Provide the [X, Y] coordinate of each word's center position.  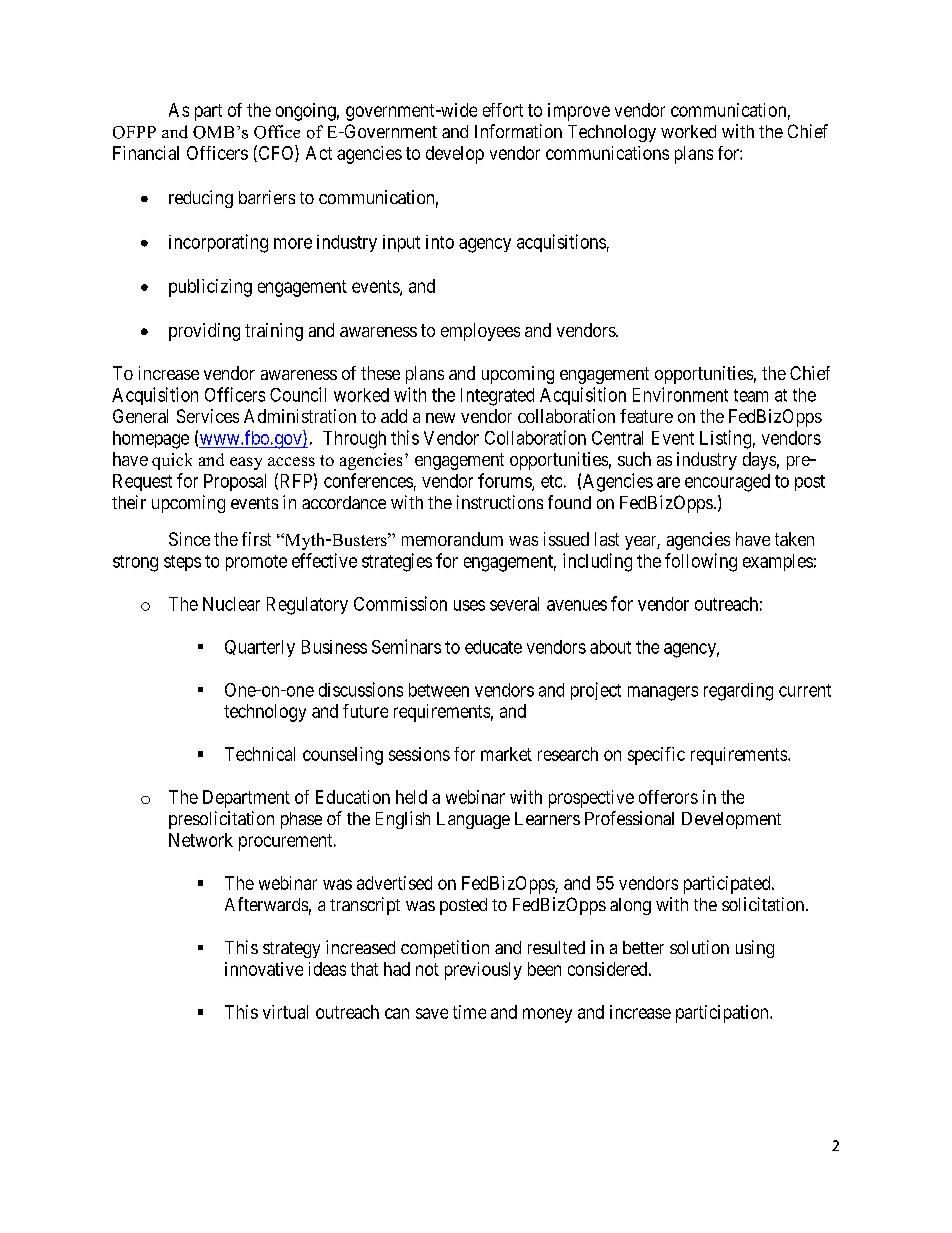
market [506, 754]
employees [480, 332]
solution [699, 947]
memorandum [452, 539]
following [701, 562]
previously [483, 971]
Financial [146, 153]
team [751, 395]
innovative [264, 969]
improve [579, 112]
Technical [260, 754]
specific [656, 756]
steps [182, 563]
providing [204, 332]
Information [518, 131]
